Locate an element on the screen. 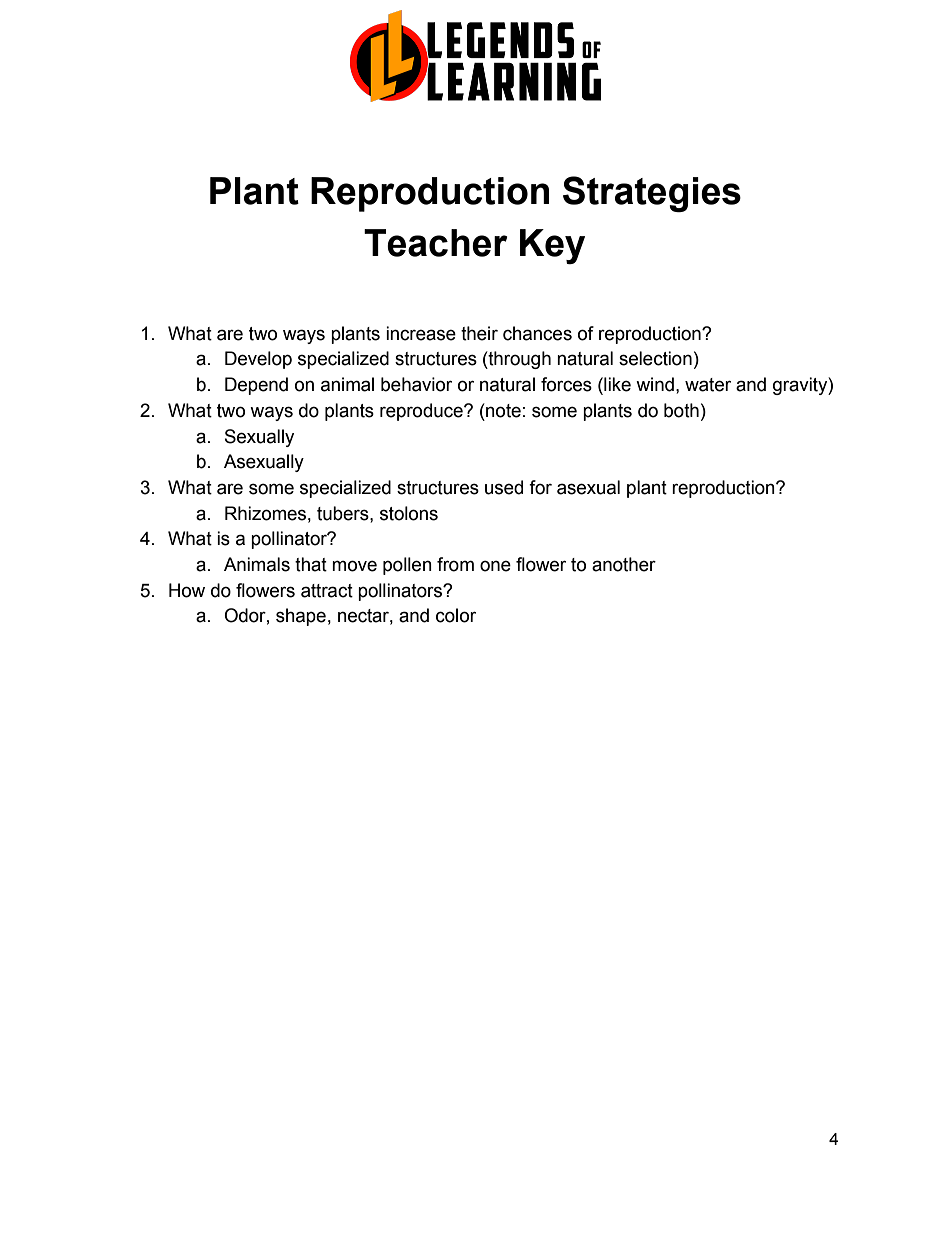  Teacher is located at coordinates (436, 243).
